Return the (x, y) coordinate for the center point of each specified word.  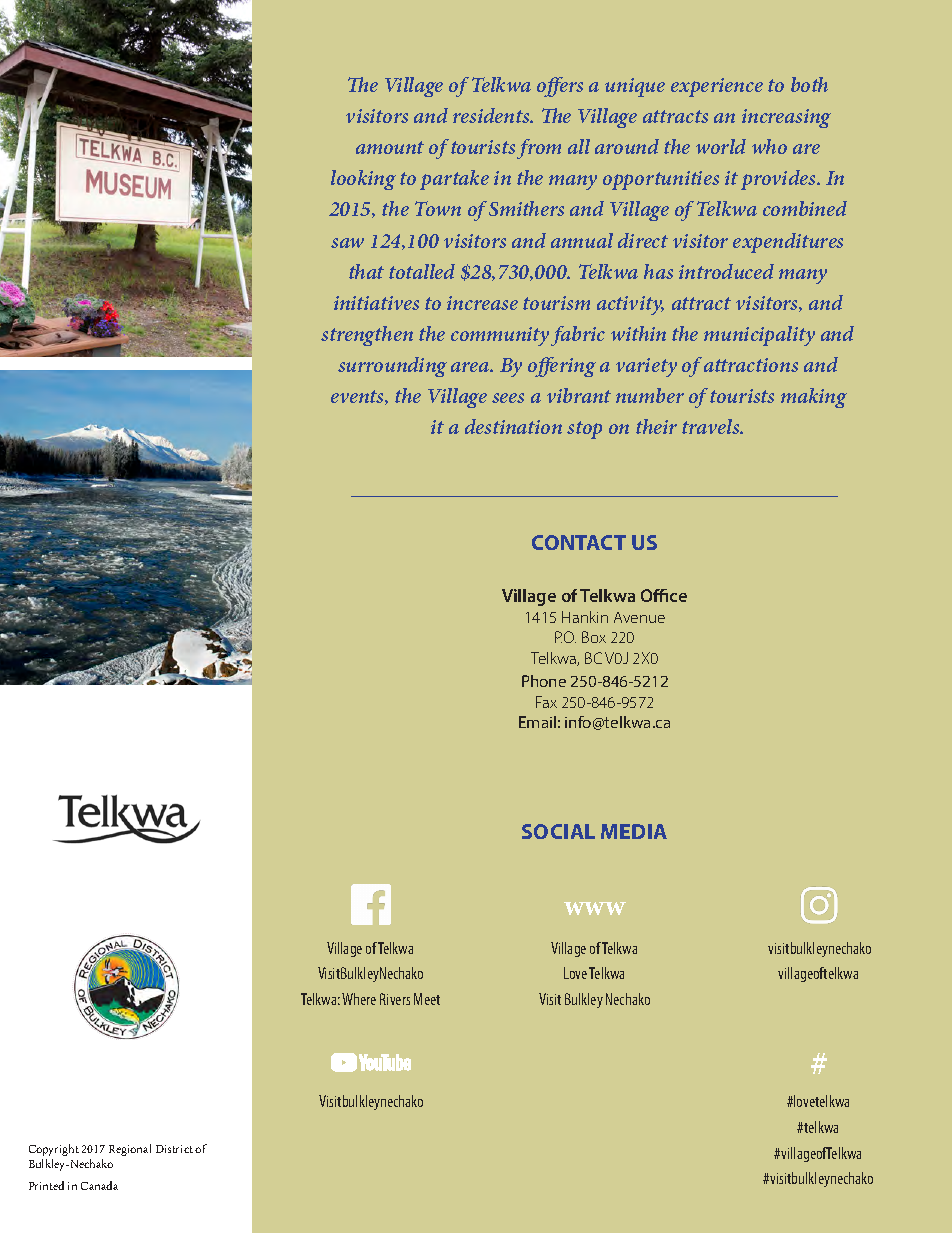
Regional (130, 1150)
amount (390, 147)
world (721, 146)
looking (363, 180)
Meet (427, 999)
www (595, 908)
